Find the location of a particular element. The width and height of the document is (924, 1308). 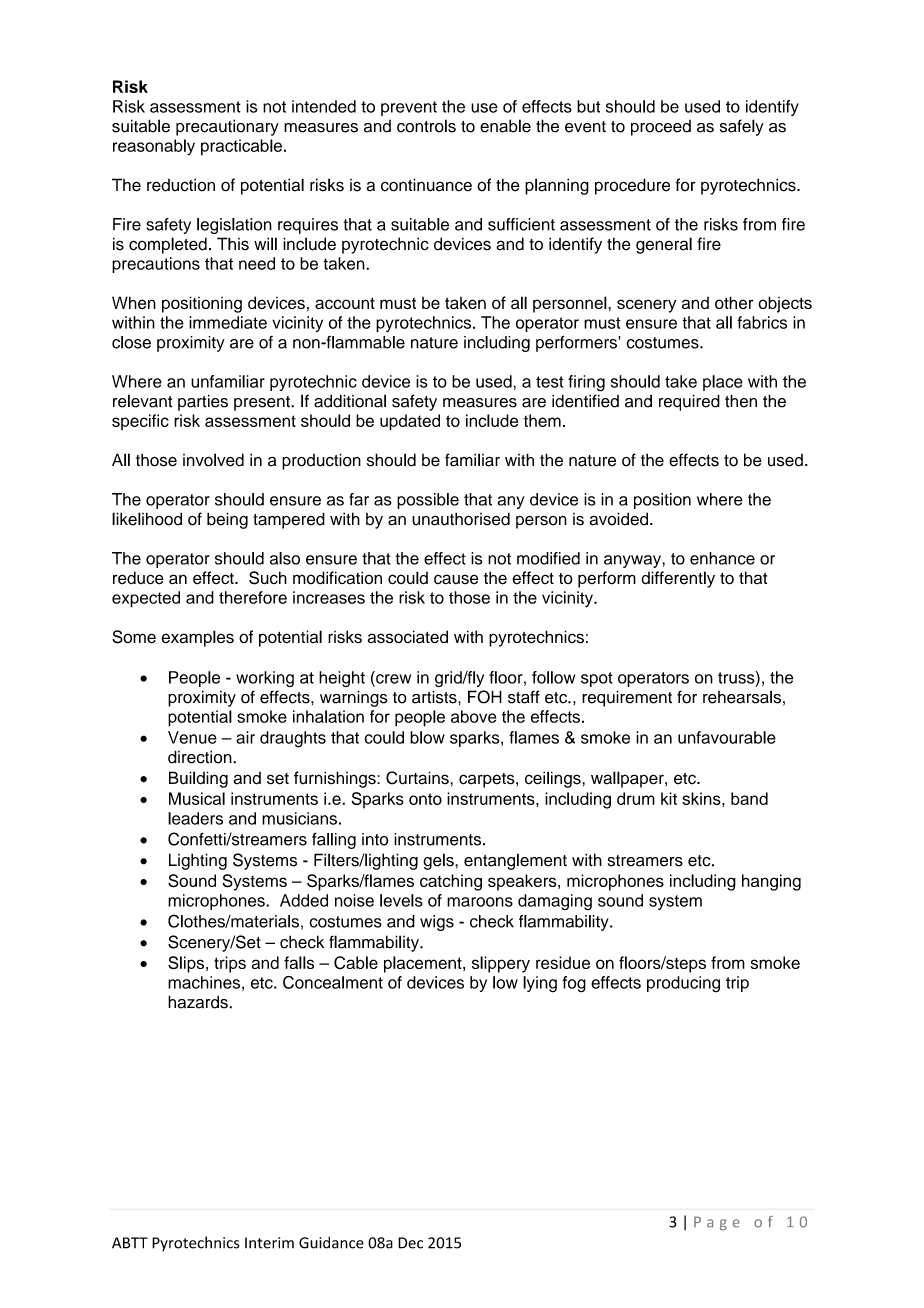

artists is located at coordinates (435, 697).
